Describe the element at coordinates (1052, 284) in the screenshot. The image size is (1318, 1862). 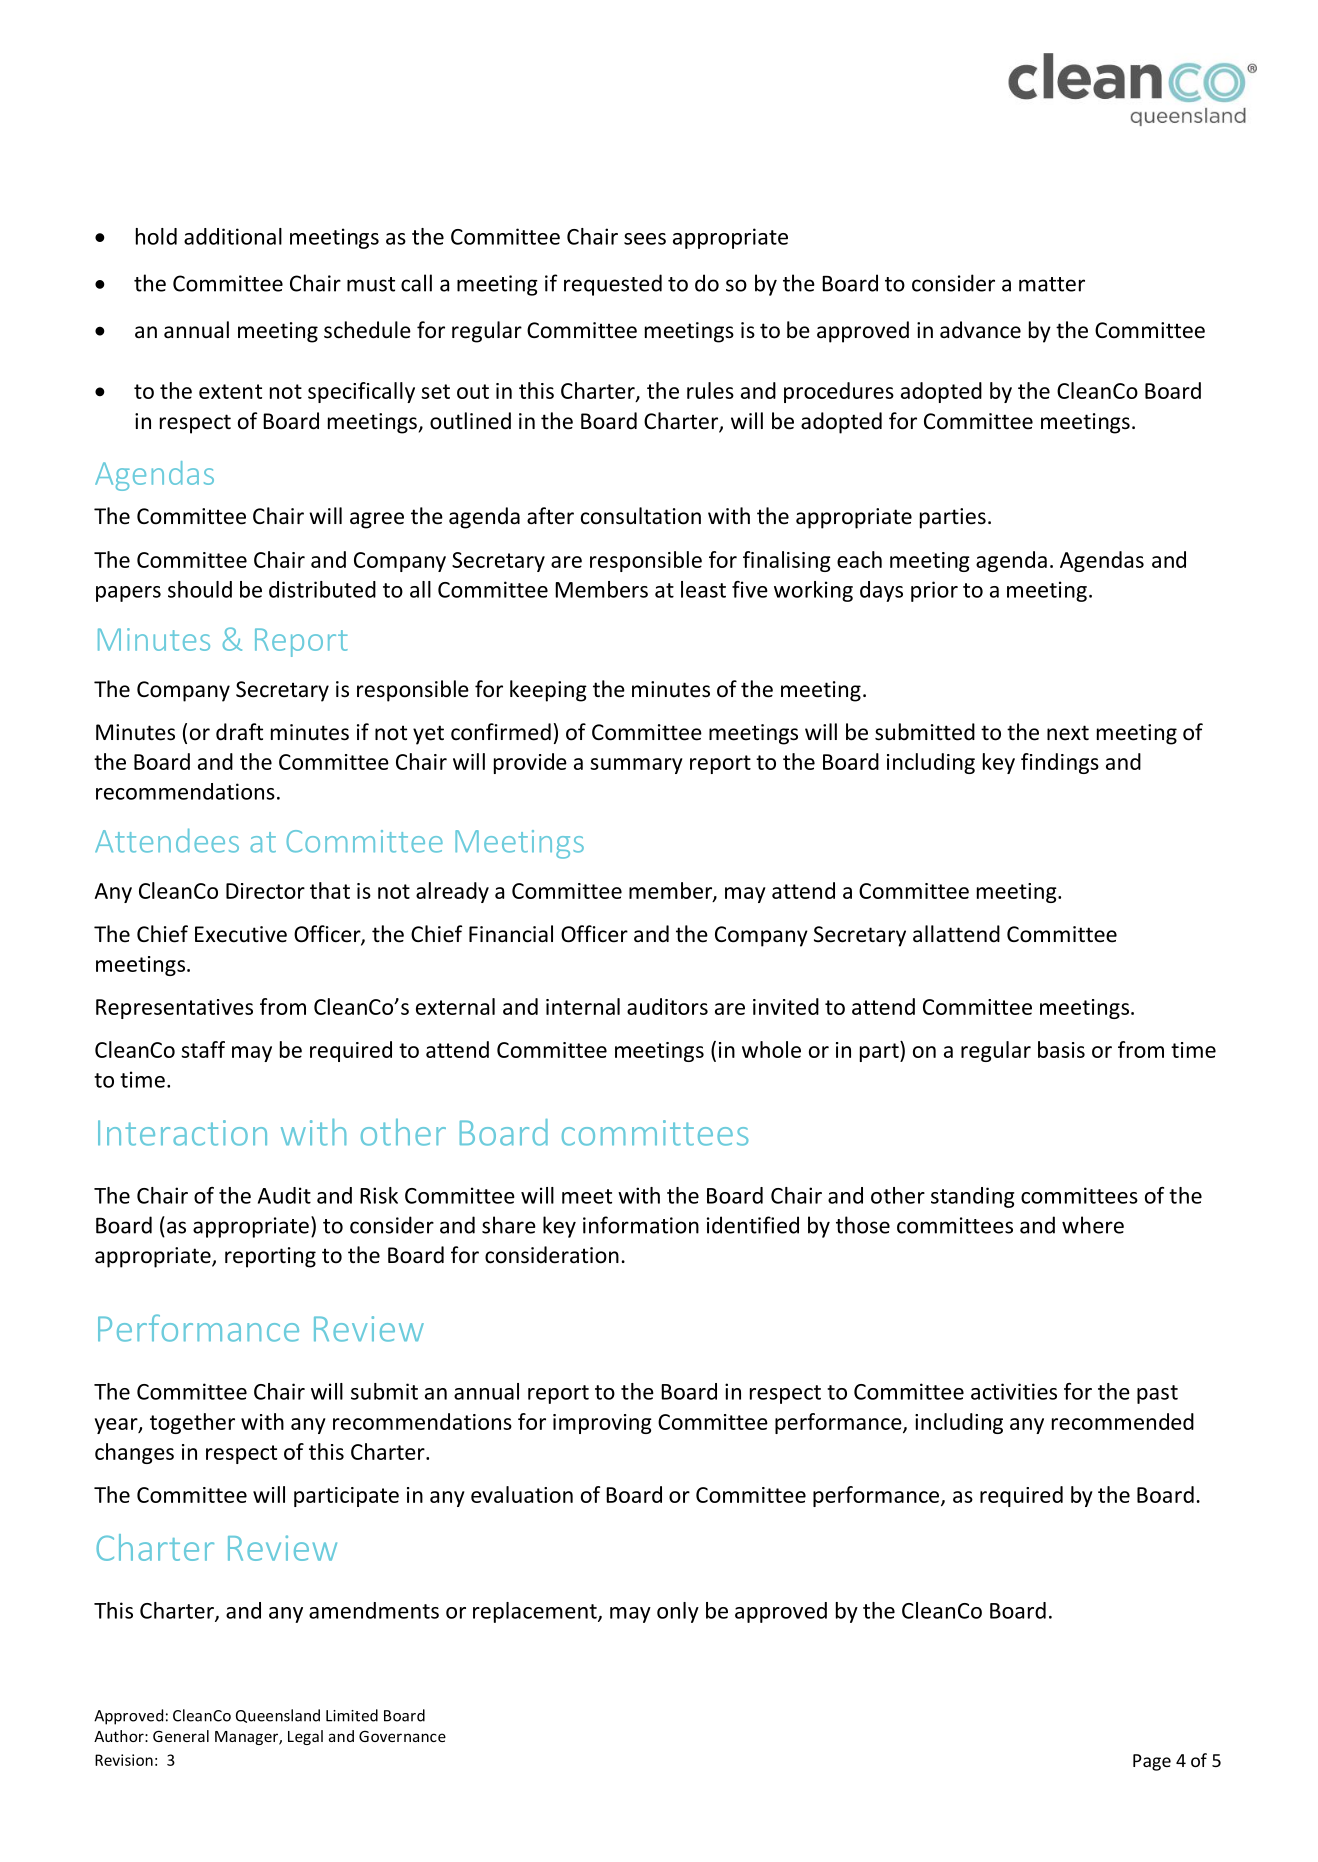
I see `matter` at that location.
